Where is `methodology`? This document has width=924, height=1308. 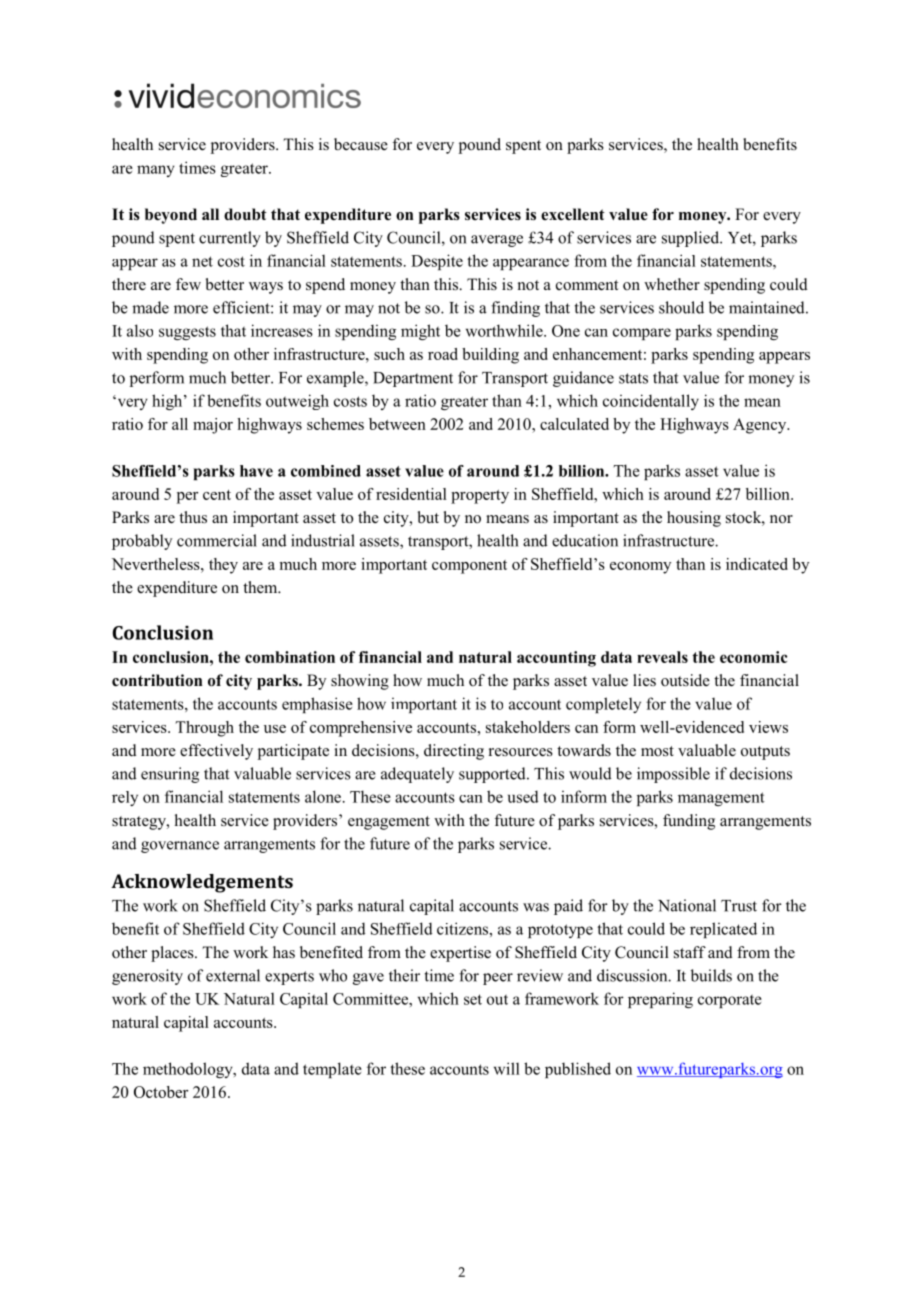
methodology is located at coordinates (189, 1070).
